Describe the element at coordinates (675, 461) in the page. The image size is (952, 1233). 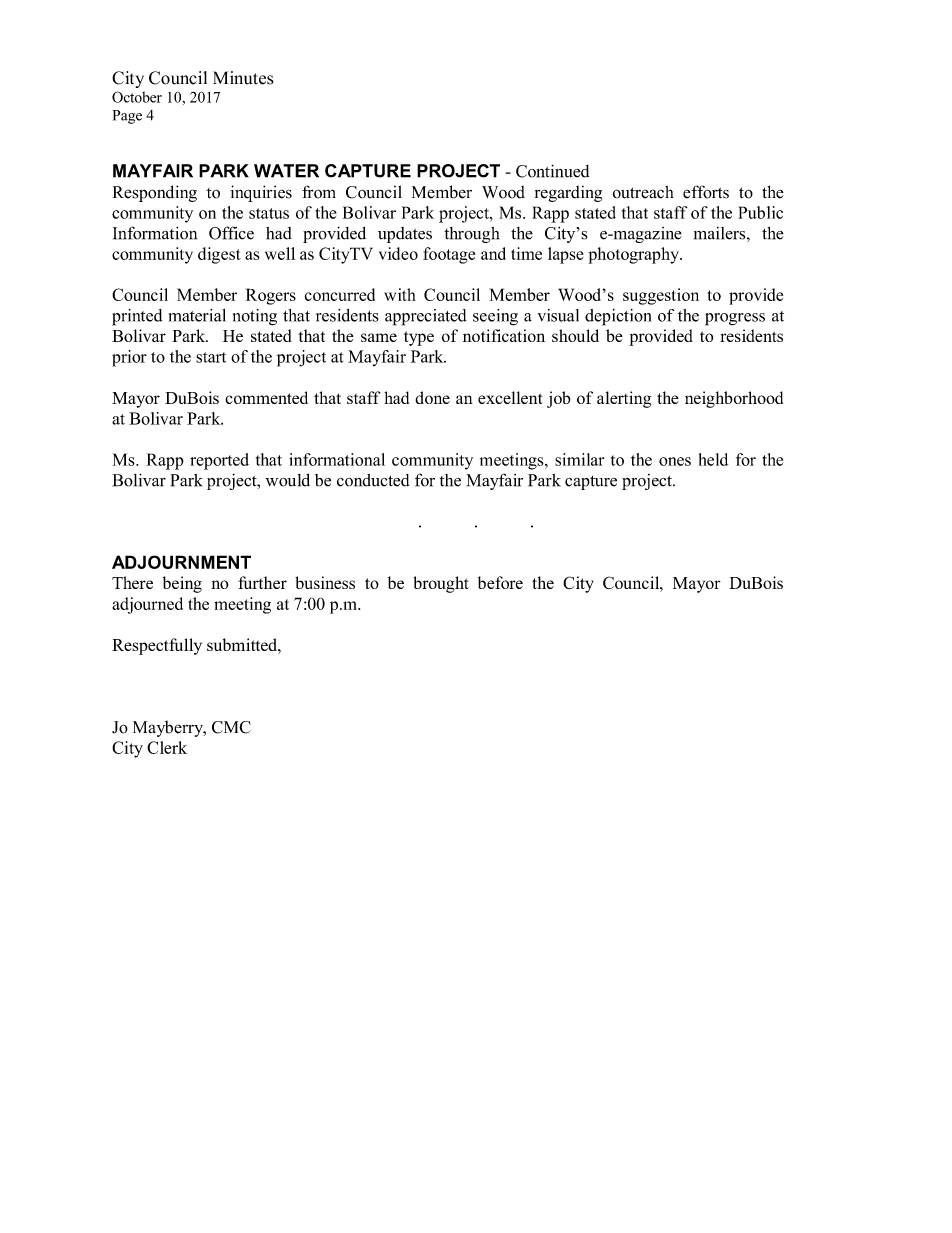
I see `ones` at that location.
